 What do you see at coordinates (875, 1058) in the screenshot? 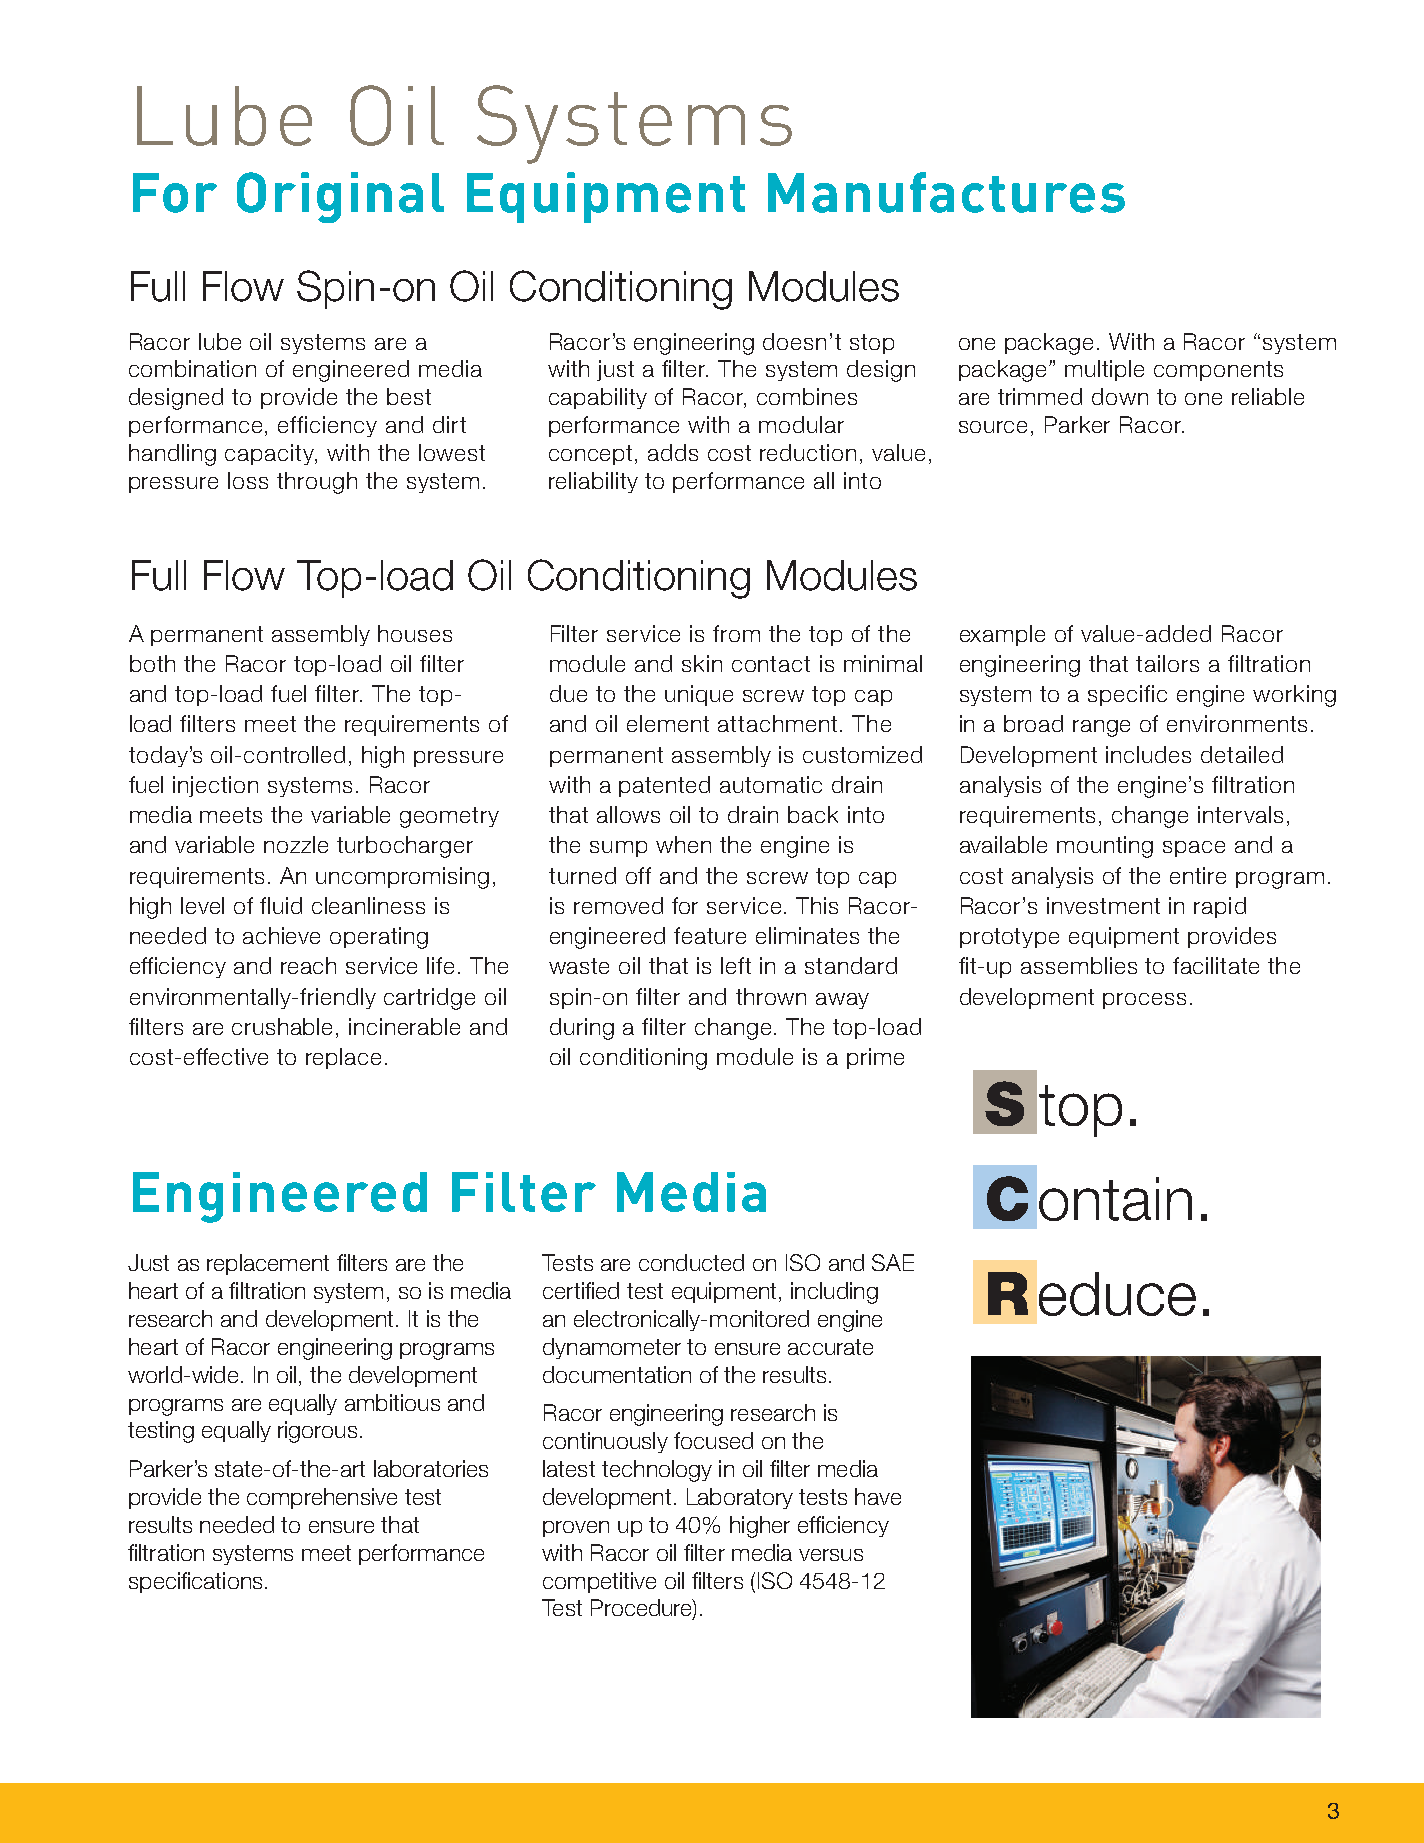
I see `prime` at bounding box center [875, 1058].
